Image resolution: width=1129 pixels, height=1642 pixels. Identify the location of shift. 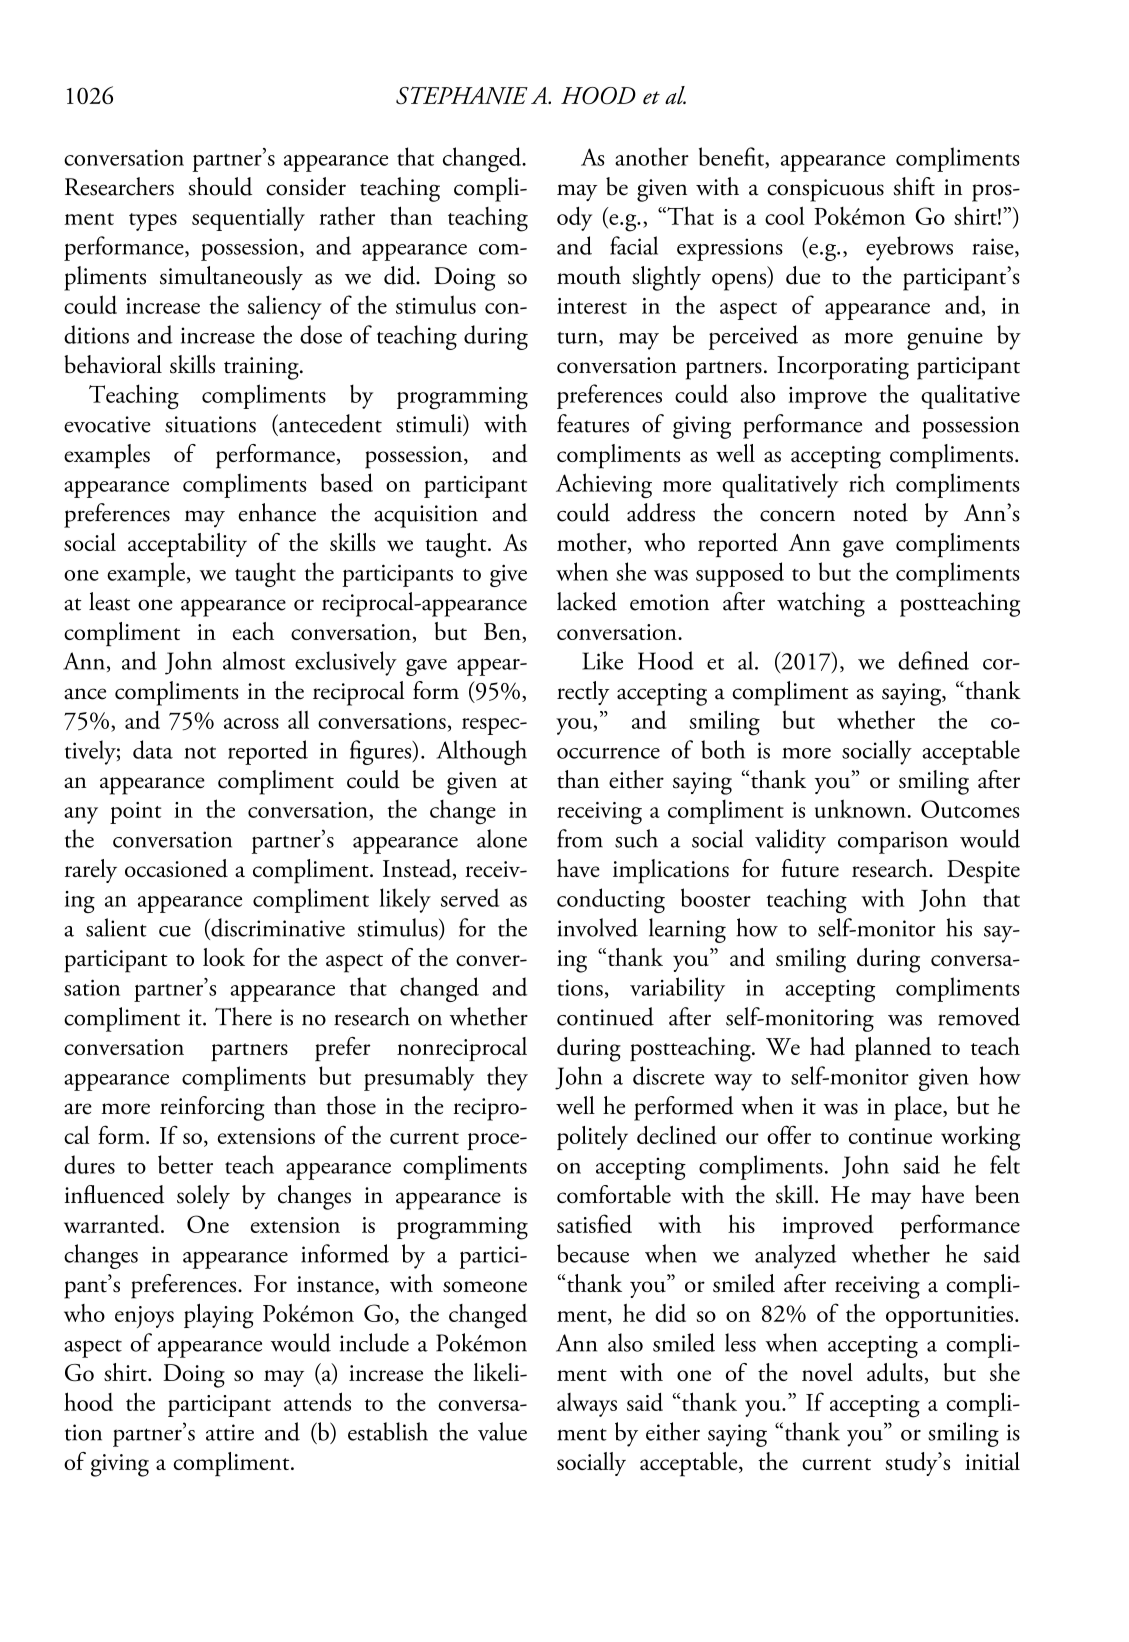
(914, 186).
